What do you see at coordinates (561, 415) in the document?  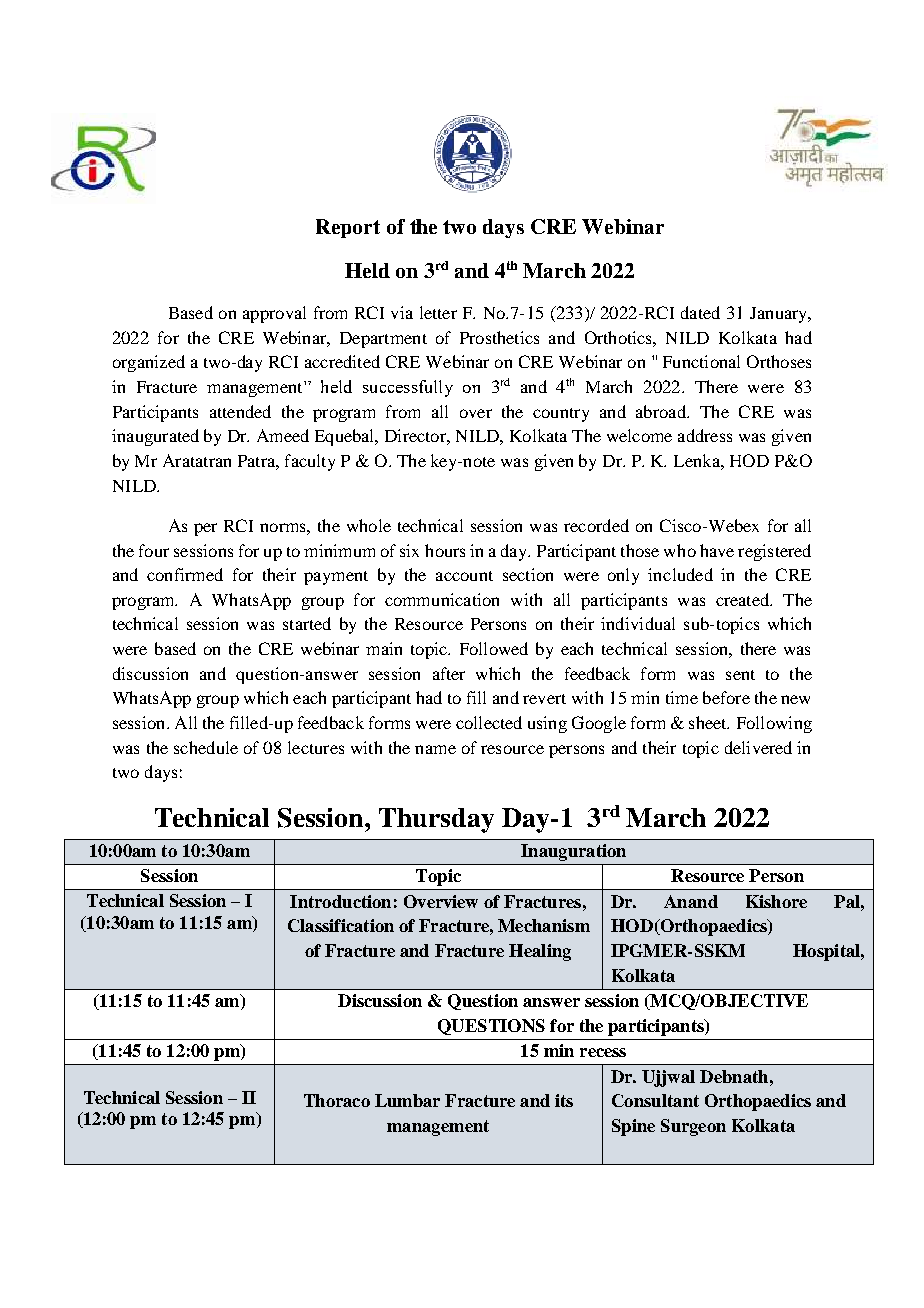 I see `country` at bounding box center [561, 415].
